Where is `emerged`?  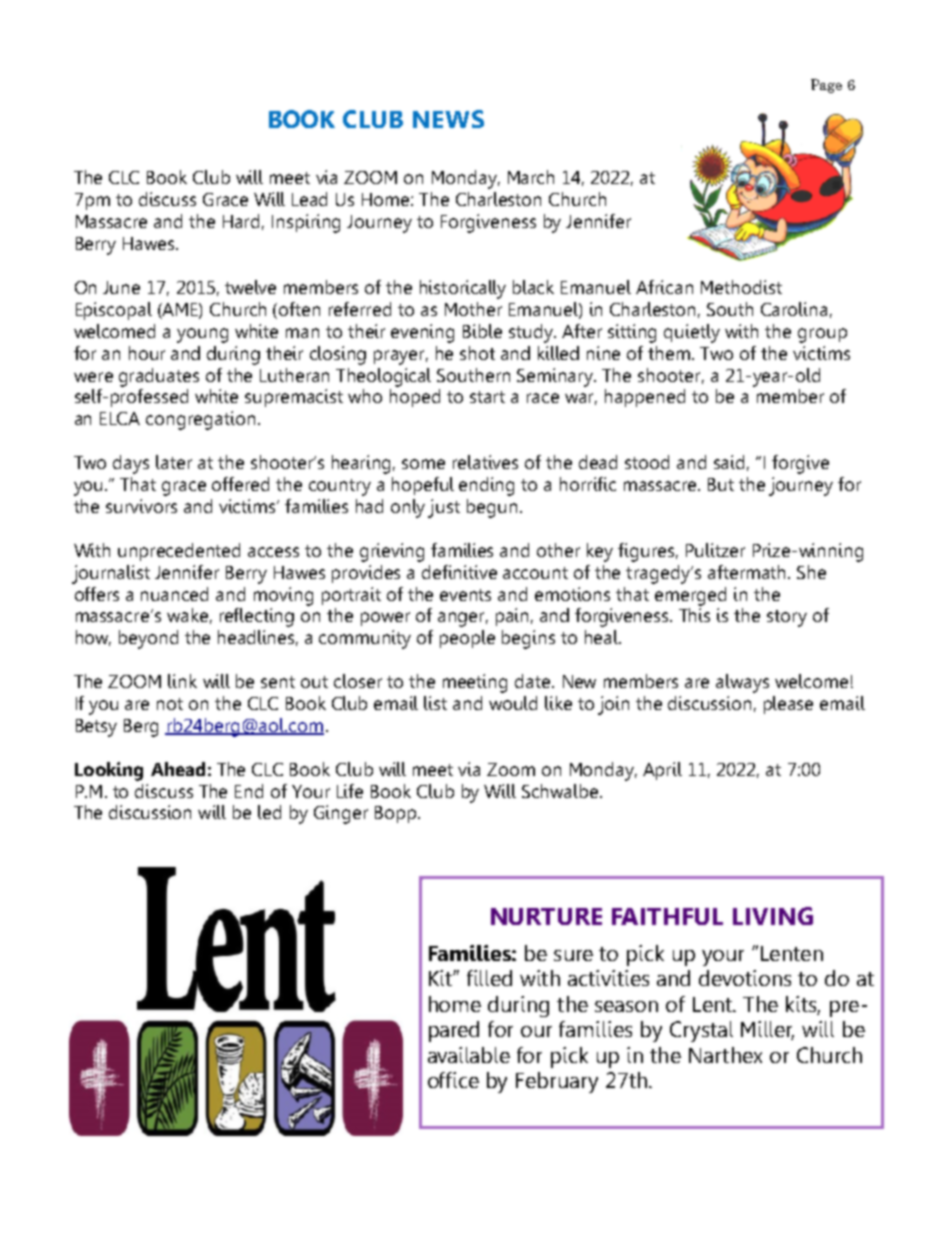
emerged is located at coordinates (690, 596).
